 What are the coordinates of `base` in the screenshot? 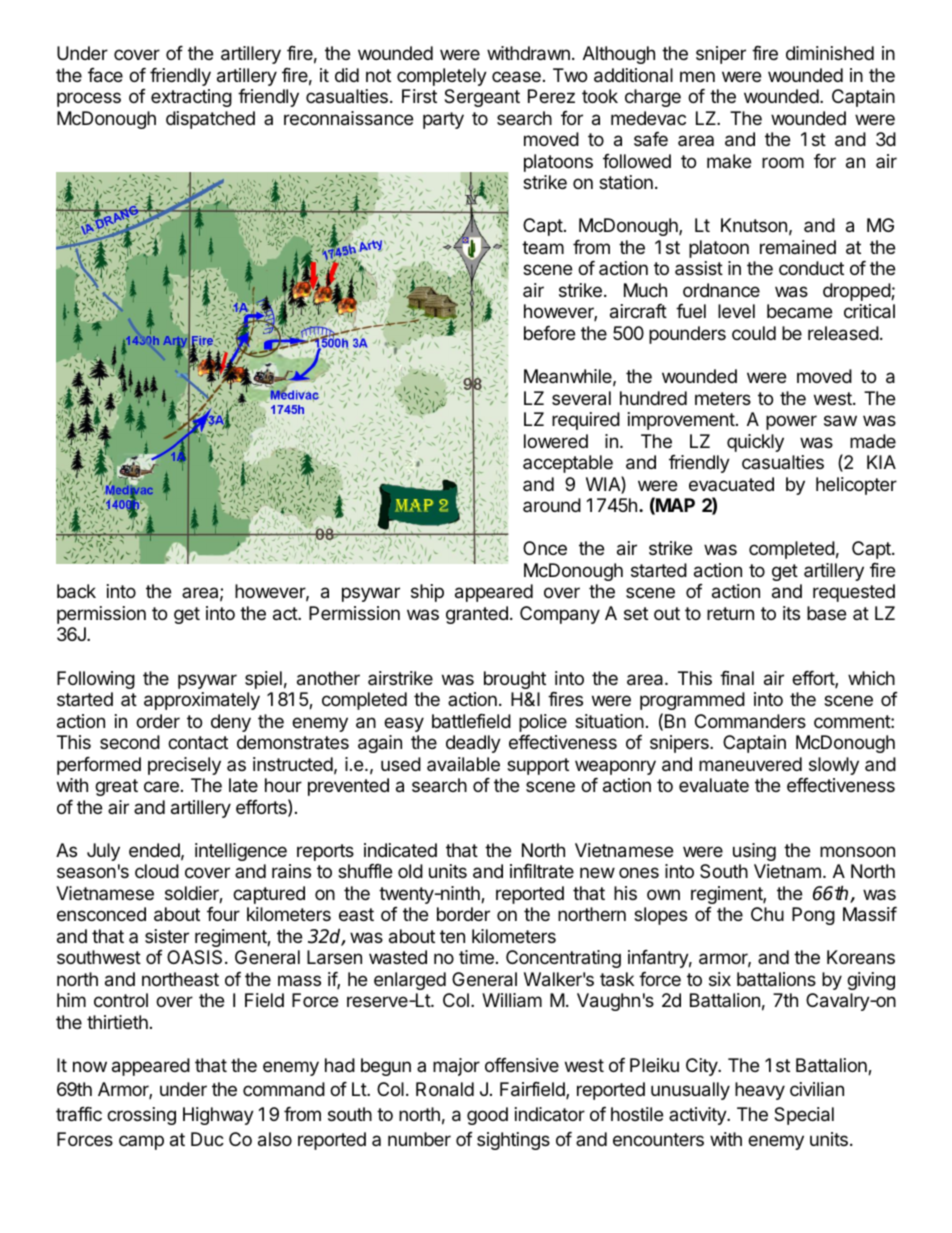 It's located at (826, 613).
